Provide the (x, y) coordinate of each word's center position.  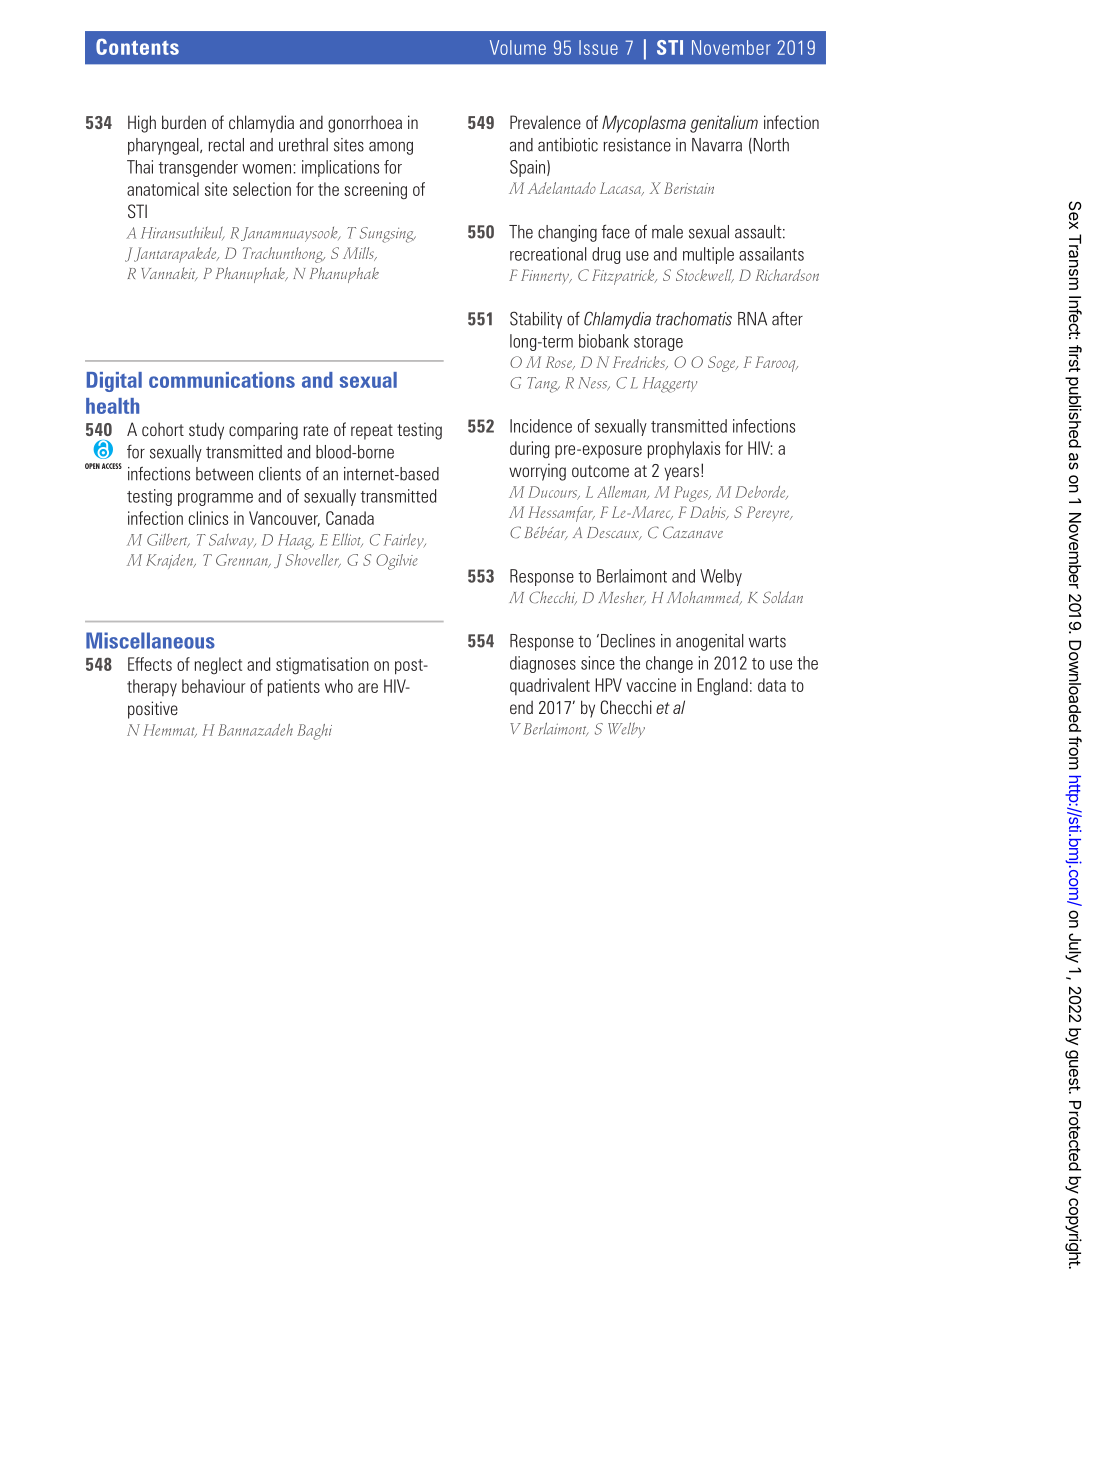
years (681, 474)
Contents (137, 46)
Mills (359, 254)
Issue (598, 47)
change (669, 664)
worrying (537, 472)
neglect (218, 665)
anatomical (163, 189)
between (224, 474)
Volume (518, 47)
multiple (708, 255)
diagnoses (543, 664)
